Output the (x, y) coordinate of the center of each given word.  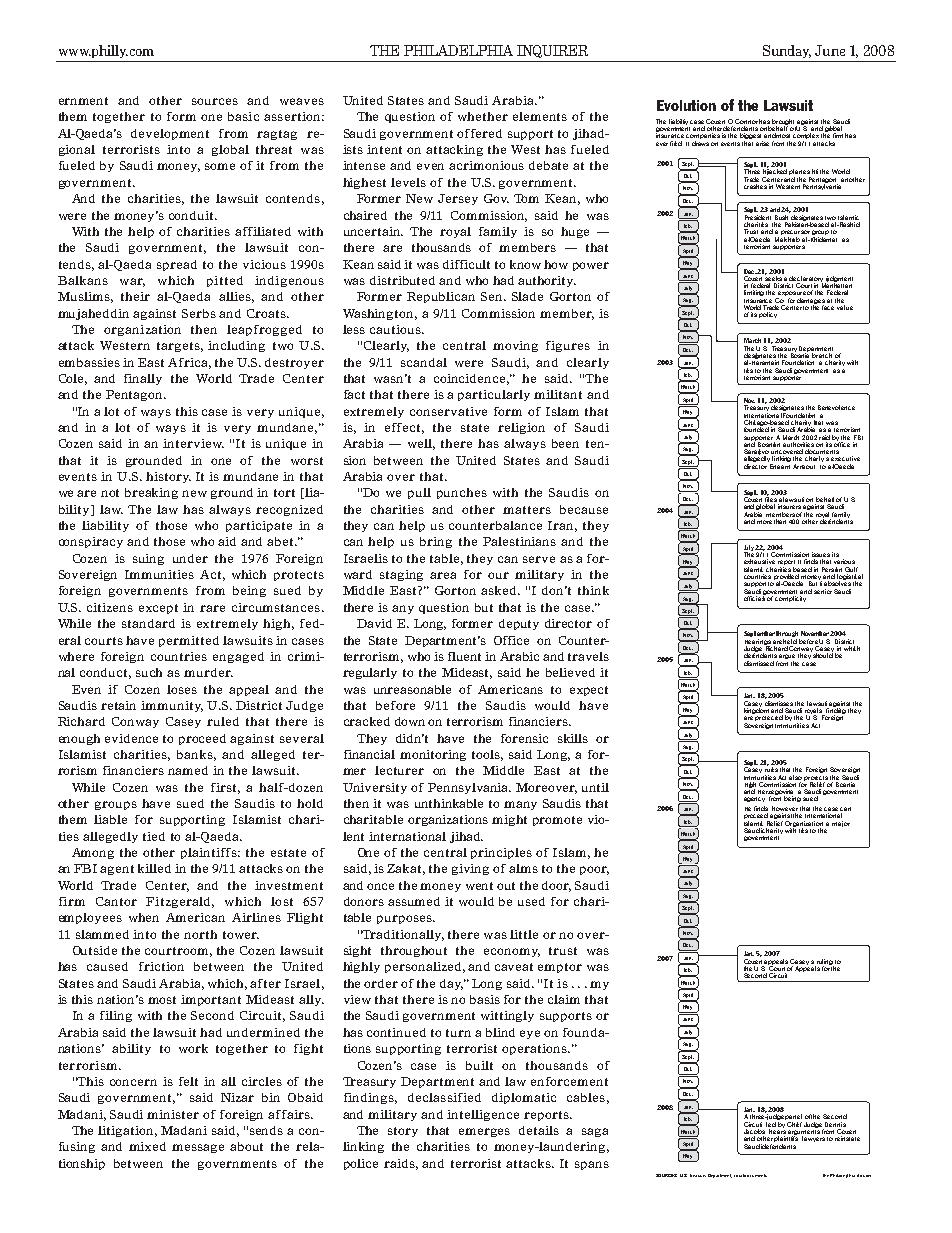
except (158, 609)
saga (595, 1132)
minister (173, 1114)
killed (154, 868)
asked (500, 590)
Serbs (199, 313)
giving (470, 869)
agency (754, 799)
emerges (484, 1132)
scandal (424, 362)
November (815, 633)
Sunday (787, 51)
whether (483, 116)
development (170, 134)
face (828, 307)
